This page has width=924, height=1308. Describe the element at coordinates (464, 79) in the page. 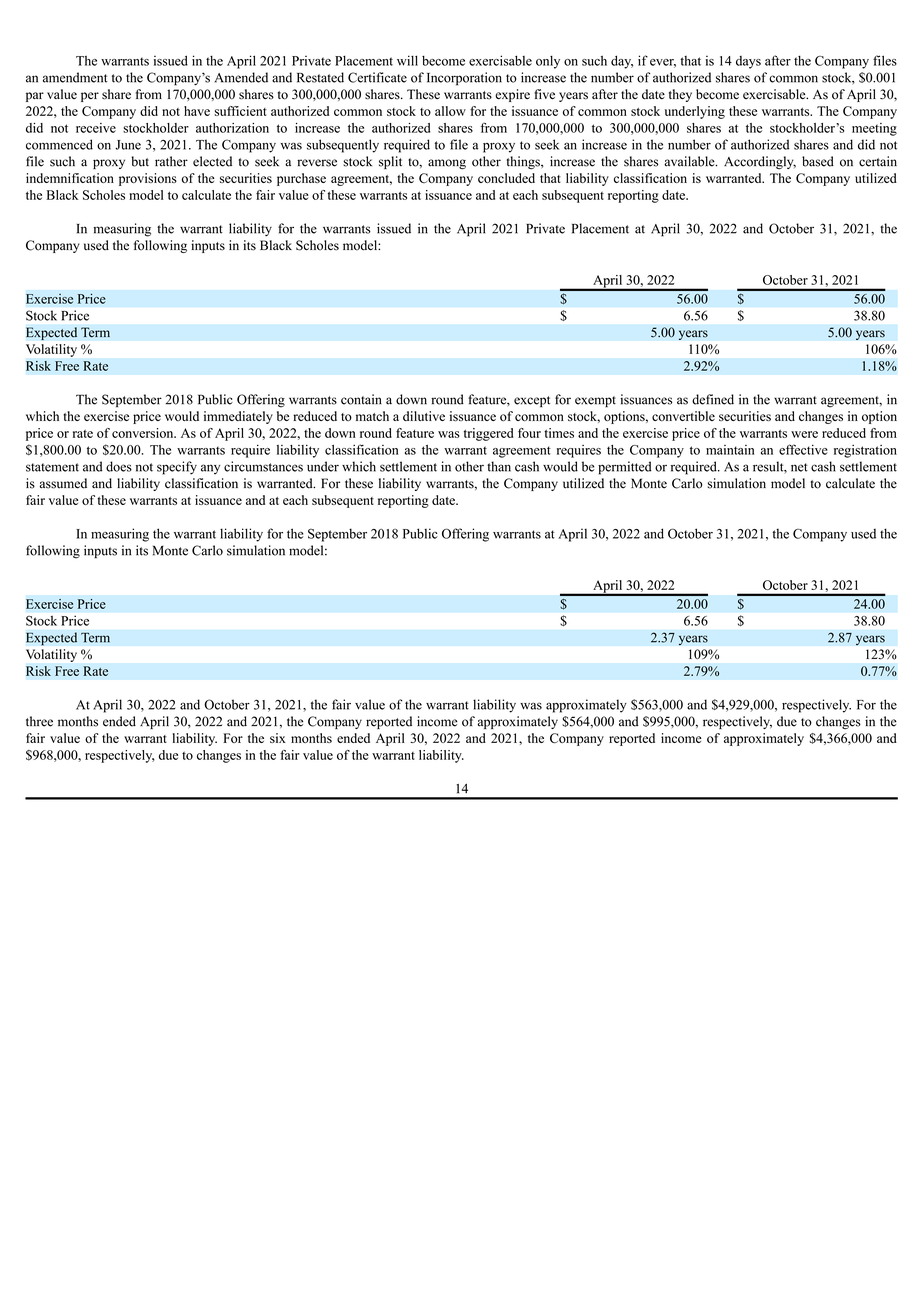

I see `Incorporation` at that location.
